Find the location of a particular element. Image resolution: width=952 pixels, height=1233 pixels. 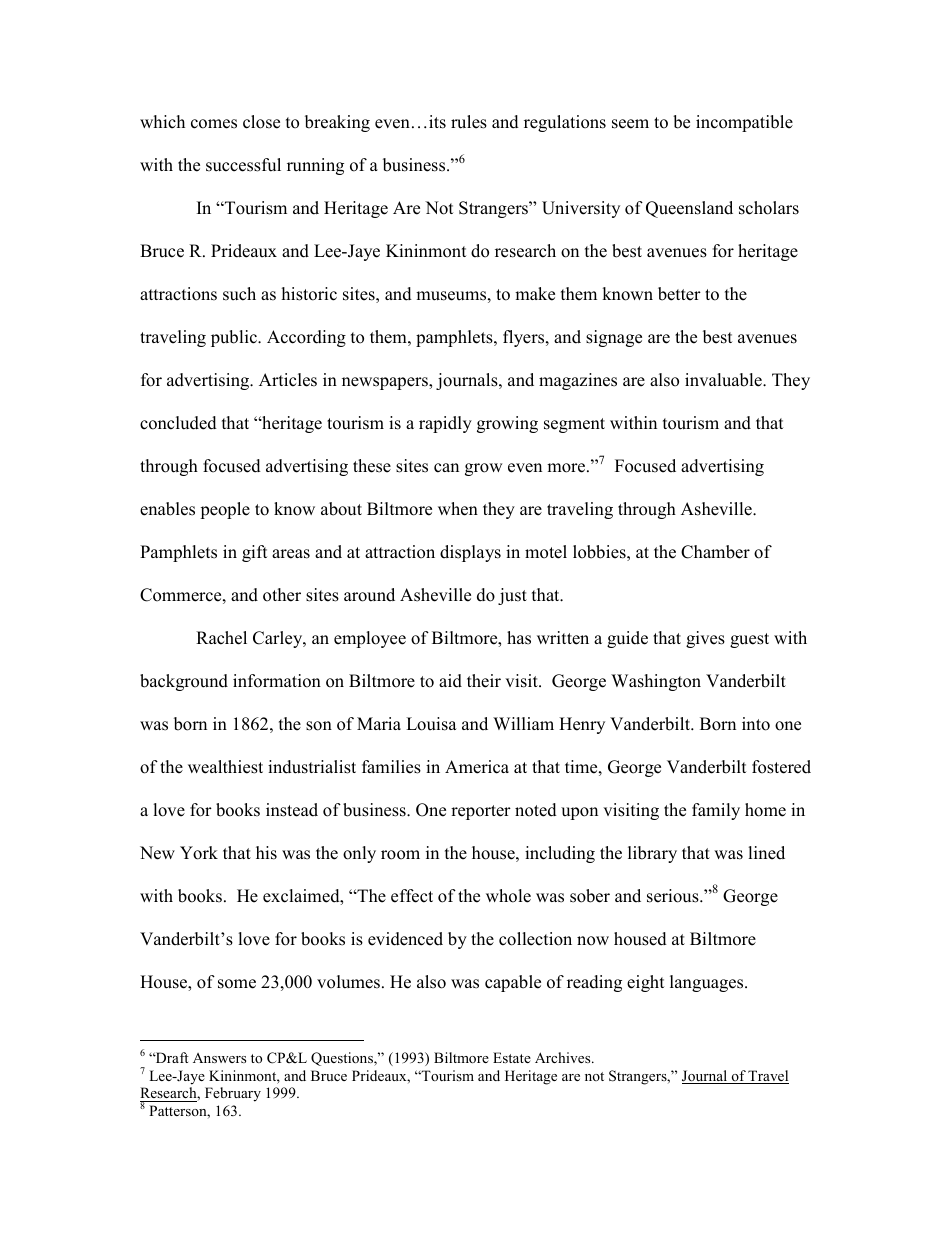

Answers is located at coordinates (219, 1058).
